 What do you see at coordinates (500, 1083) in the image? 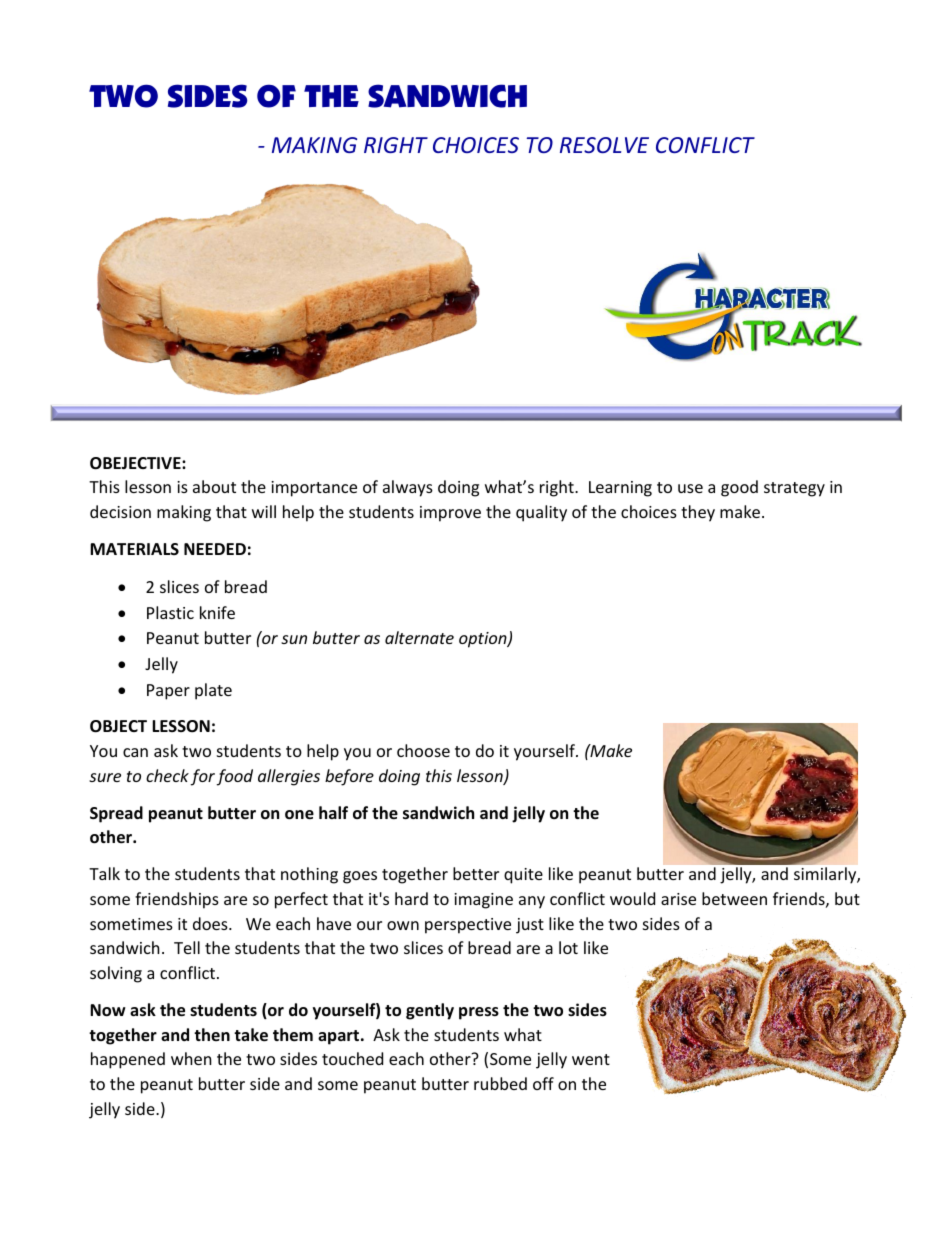
I see `rubbed` at bounding box center [500, 1083].
